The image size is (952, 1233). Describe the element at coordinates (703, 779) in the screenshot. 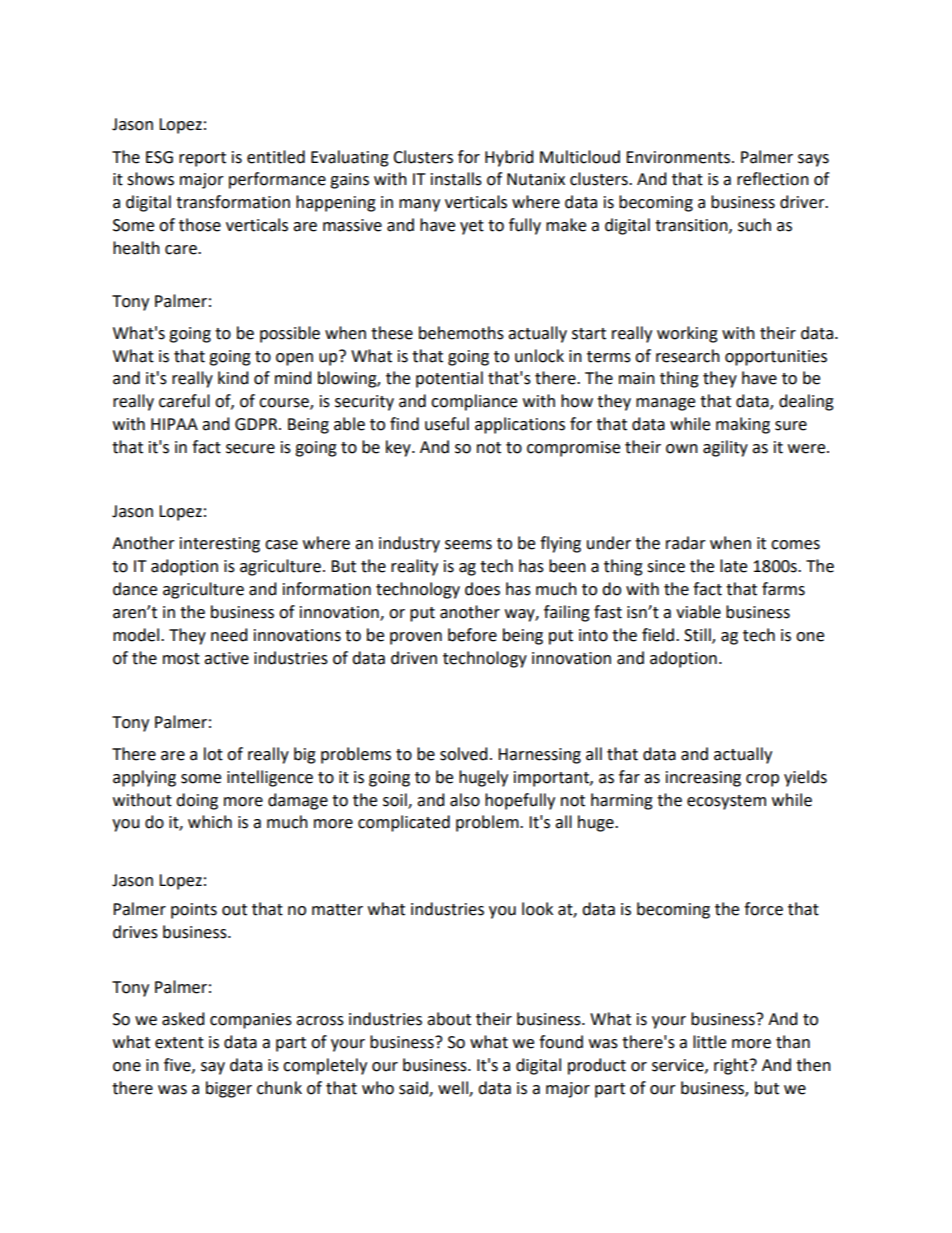

I see `increasing` at that location.
